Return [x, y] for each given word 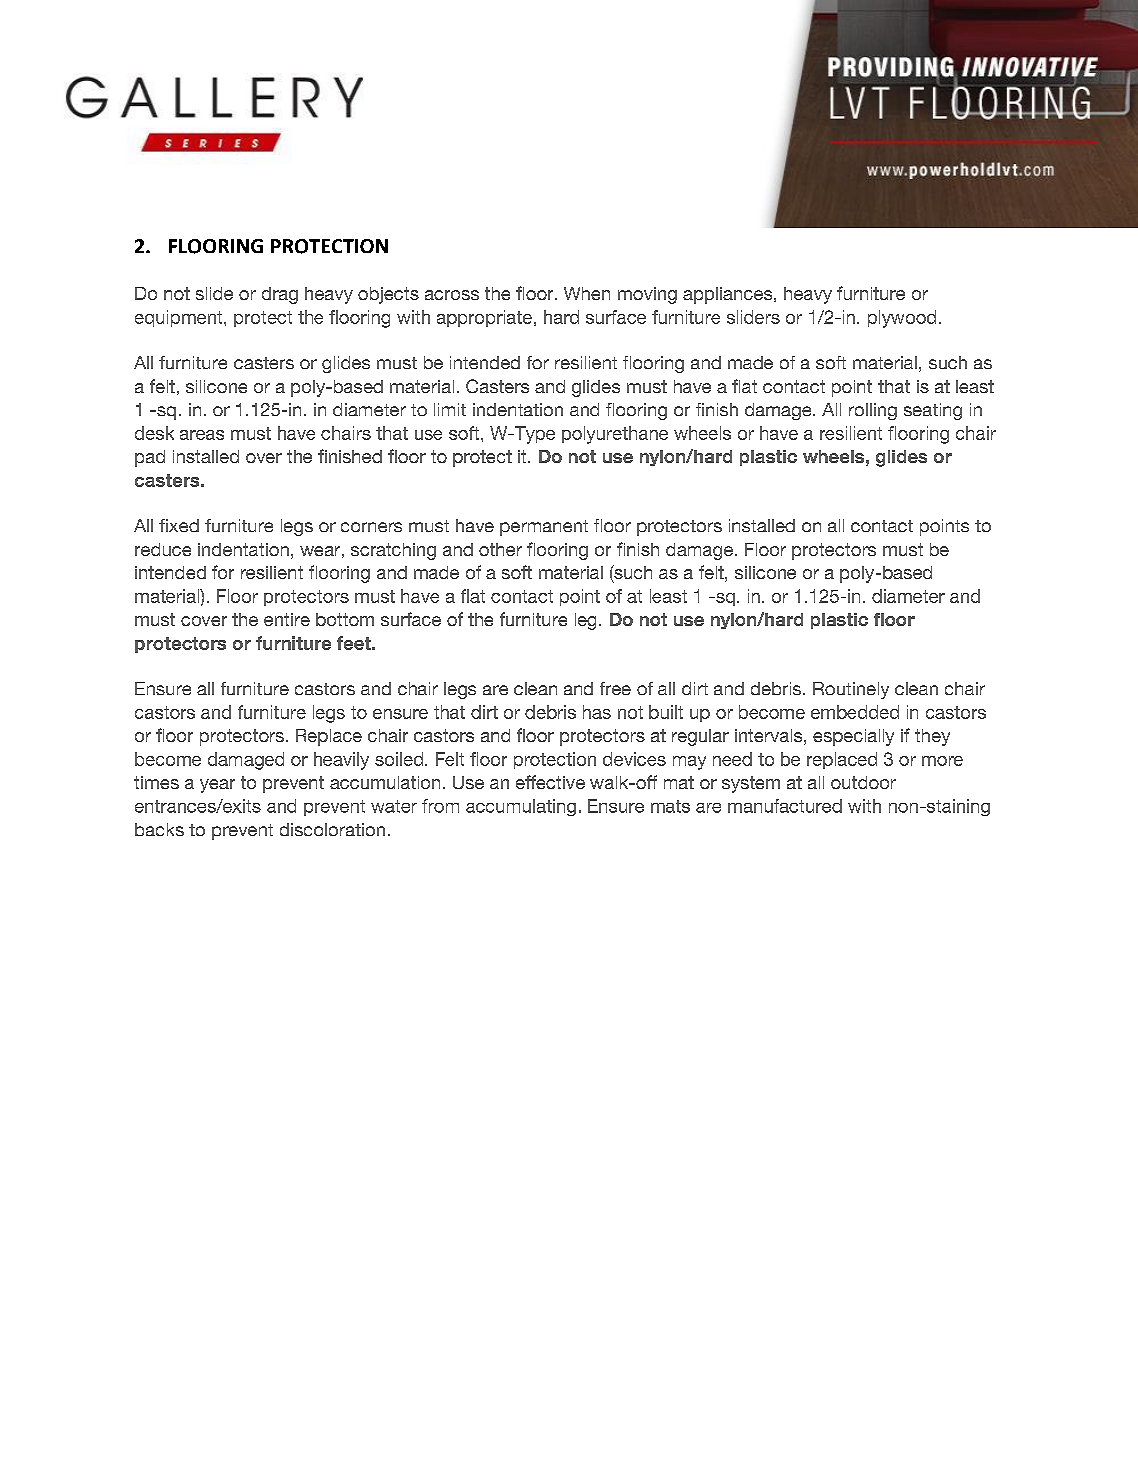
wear [320, 551]
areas [202, 435]
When [587, 293]
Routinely [851, 690]
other [500, 549]
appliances [729, 295]
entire [287, 619]
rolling [873, 411]
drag [280, 295]
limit [450, 409]
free [615, 688]
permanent [544, 528]
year [217, 786]
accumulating [521, 807]
